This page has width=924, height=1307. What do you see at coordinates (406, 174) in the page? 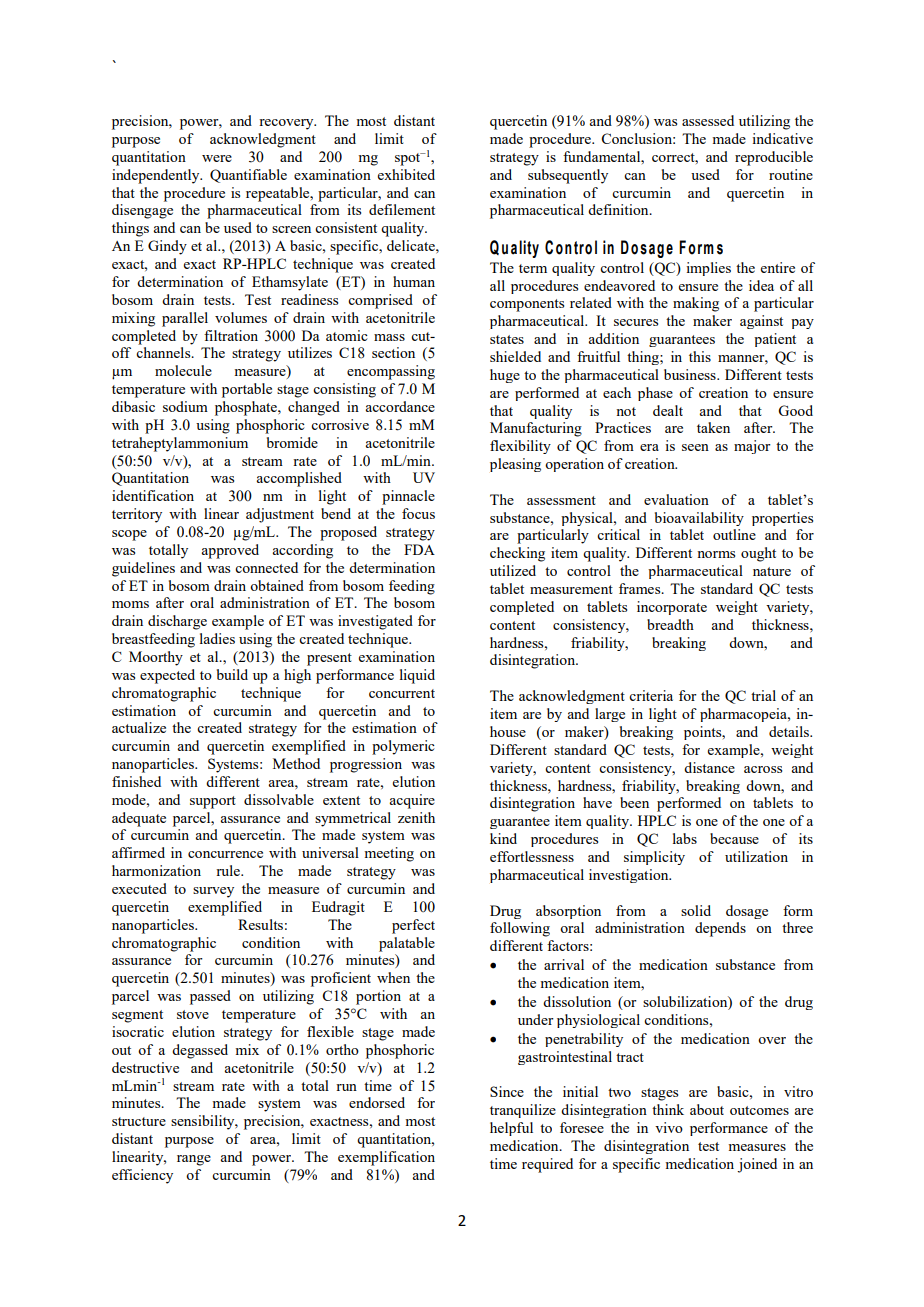
I see `exhibited` at bounding box center [406, 174].
